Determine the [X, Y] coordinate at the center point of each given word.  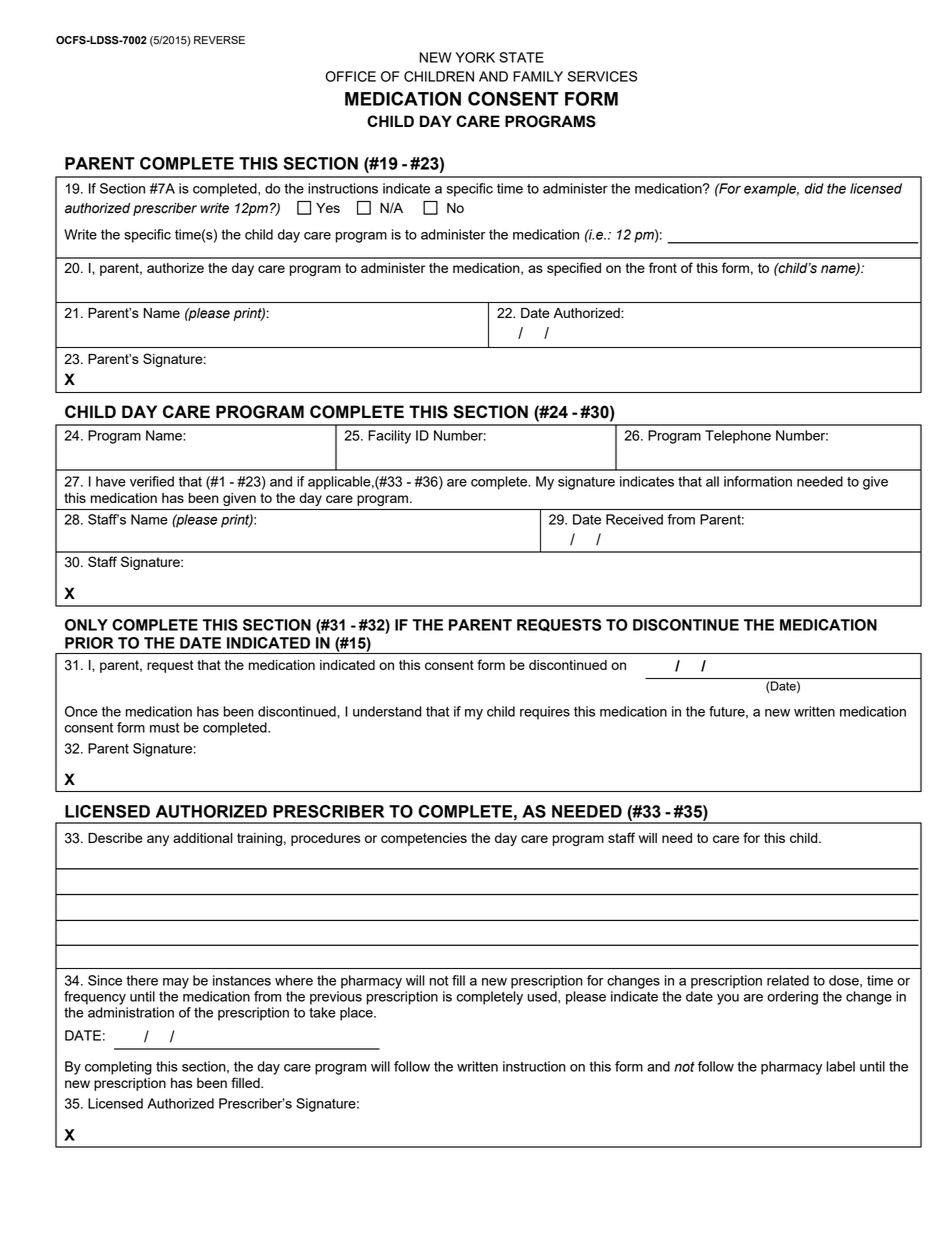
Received [634, 519]
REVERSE [219, 40]
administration [131, 1012]
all [712, 481]
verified [152, 481]
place [357, 1014]
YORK [475, 57]
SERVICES [602, 76]
